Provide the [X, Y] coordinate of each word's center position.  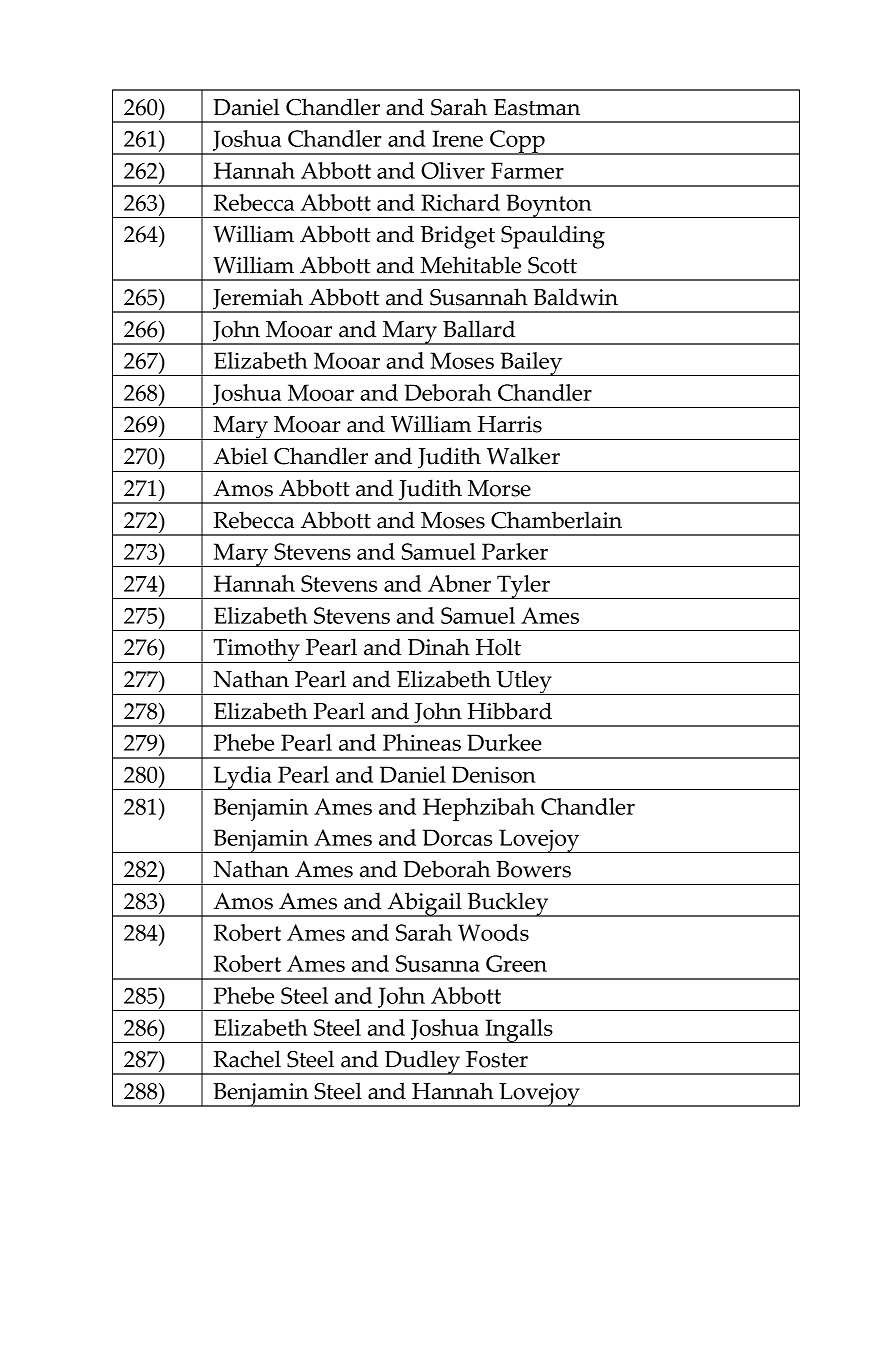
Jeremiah [258, 300]
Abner [459, 583]
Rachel [247, 1059]
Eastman [537, 107]
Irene [457, 138]
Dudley [422, 1062]
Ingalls [519, 1031]
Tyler [523, 587]
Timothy [256, 650]
